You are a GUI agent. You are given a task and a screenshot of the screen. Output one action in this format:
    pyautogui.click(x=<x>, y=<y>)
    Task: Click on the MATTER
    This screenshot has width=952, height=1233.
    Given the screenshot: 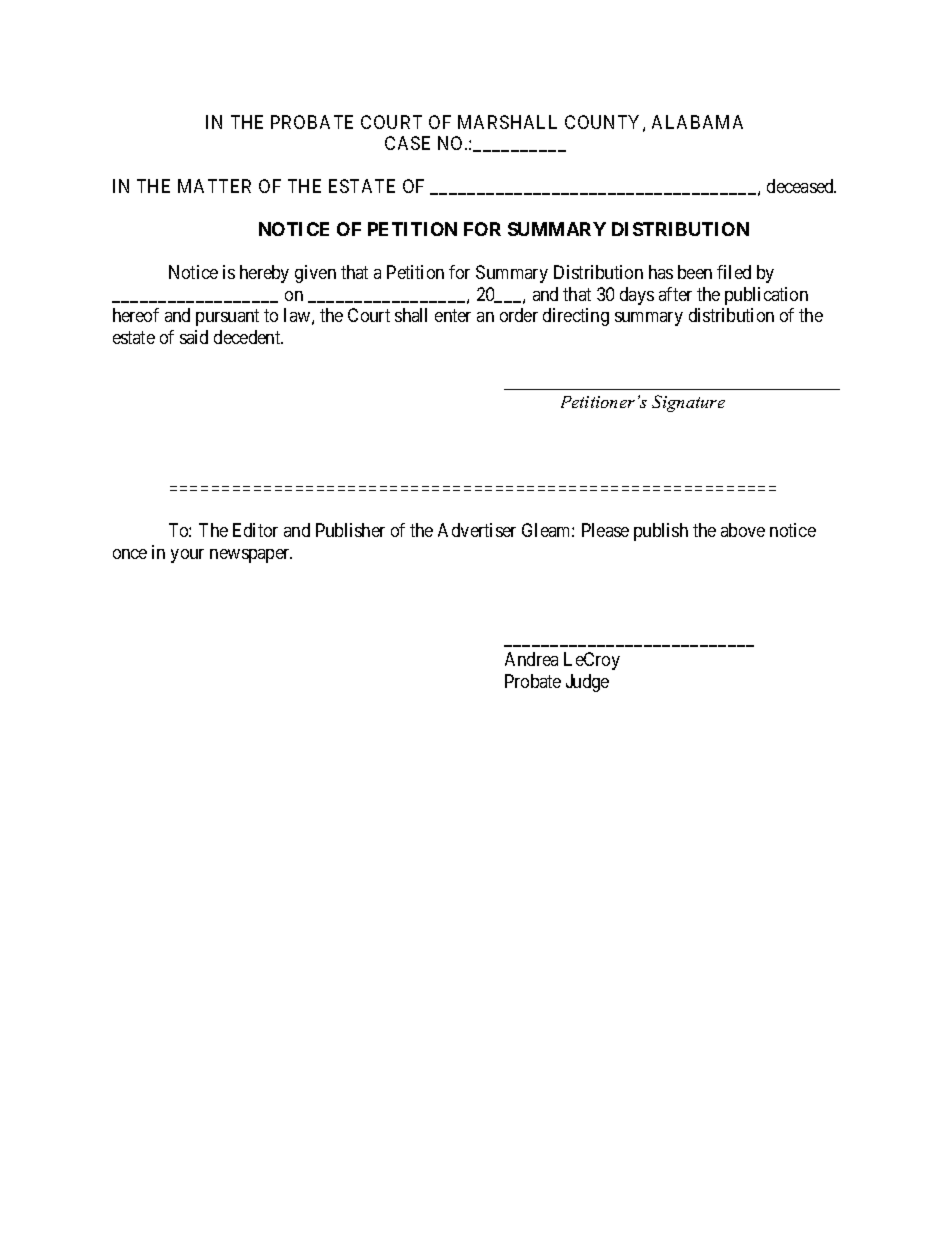 What is the action you would take?
    pyautogui.click(x=214, y=186)
